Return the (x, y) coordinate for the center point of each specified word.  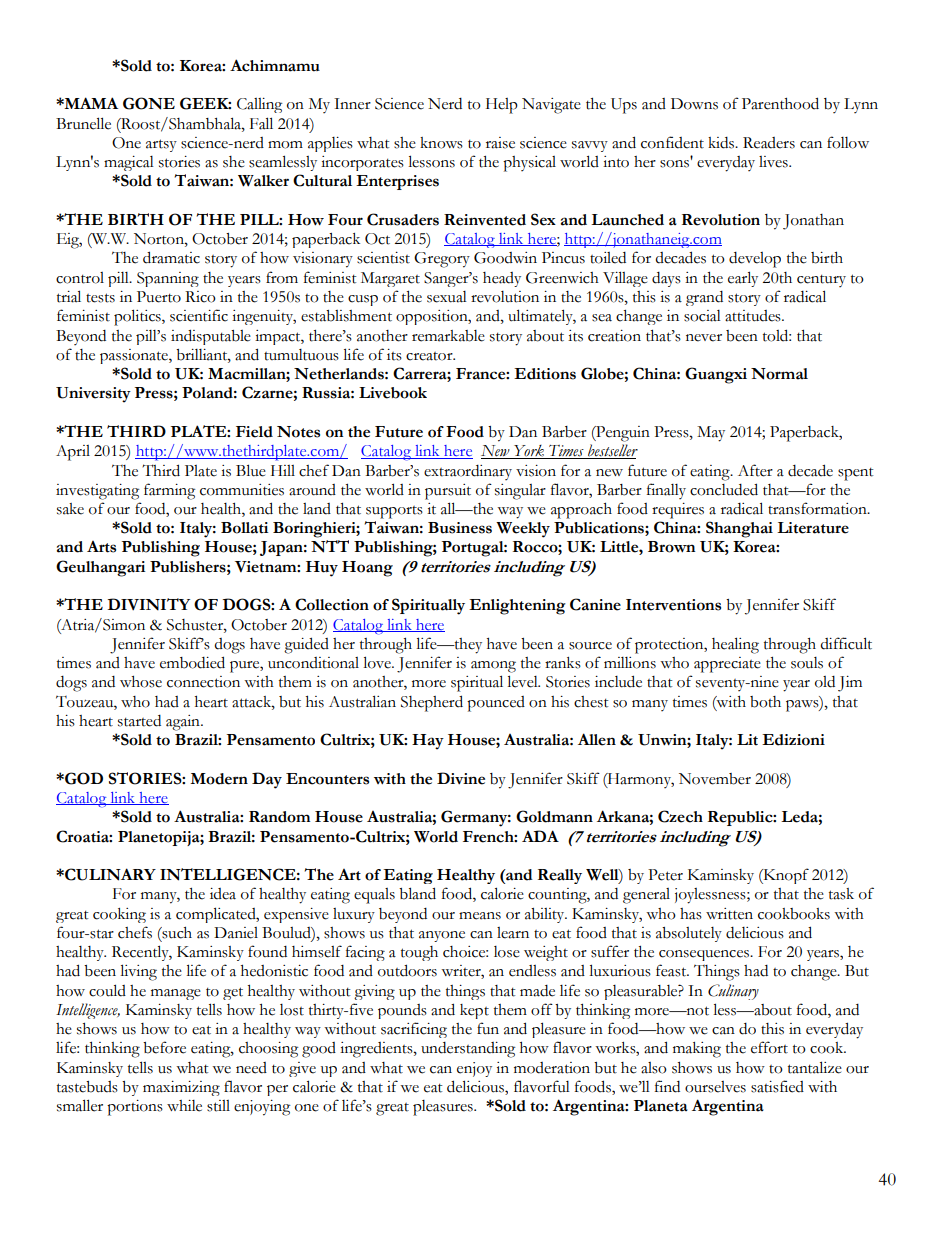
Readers (769, 143)
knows (441, 143)
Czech (680, 816)
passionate (135, 356)
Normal (779, 374)
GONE (149, 103)
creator (430, 356)
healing (735, 645)
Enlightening (517, 607)
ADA (540, 836)
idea (223, 894)
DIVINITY (149, 604)
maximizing (181, 1088)
